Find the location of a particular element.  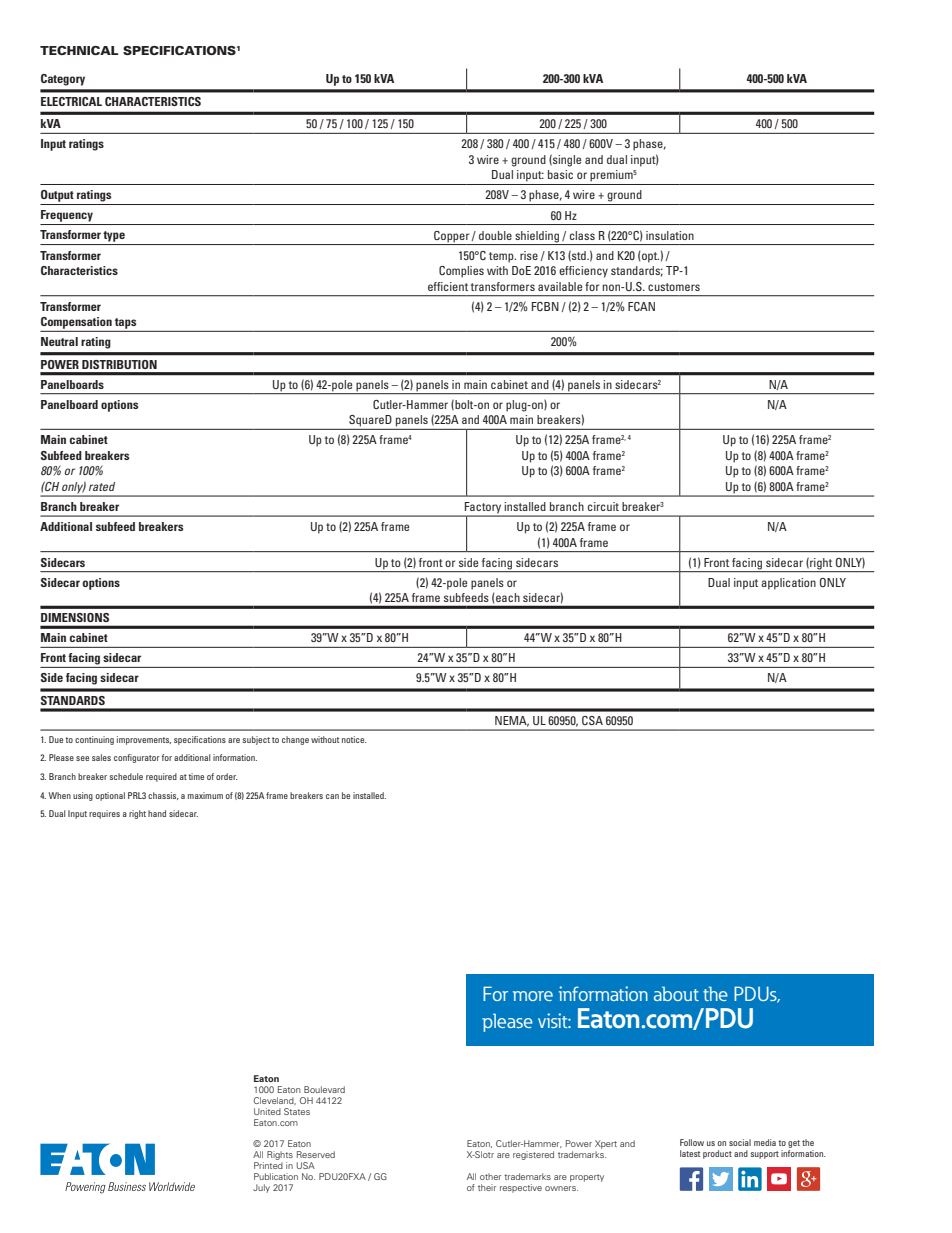

insulation is located at coordinates (670, 235).
